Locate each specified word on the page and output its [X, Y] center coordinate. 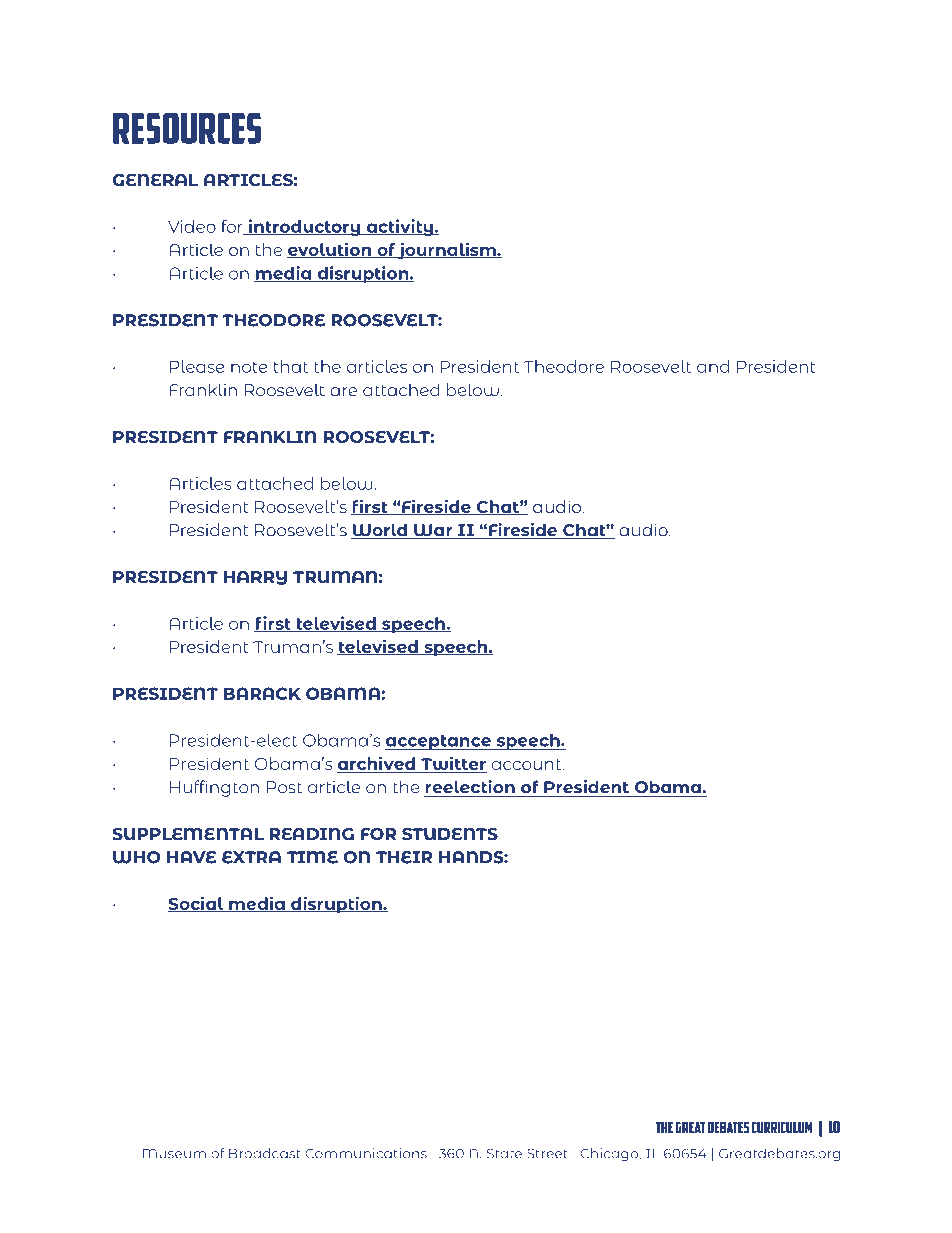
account [527, 764]
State [504, 1153]
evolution [330, 250]
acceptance [439, 742]
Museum [174, 1153]
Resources [187, 128]
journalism [447, 251]
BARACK [262, 693]
